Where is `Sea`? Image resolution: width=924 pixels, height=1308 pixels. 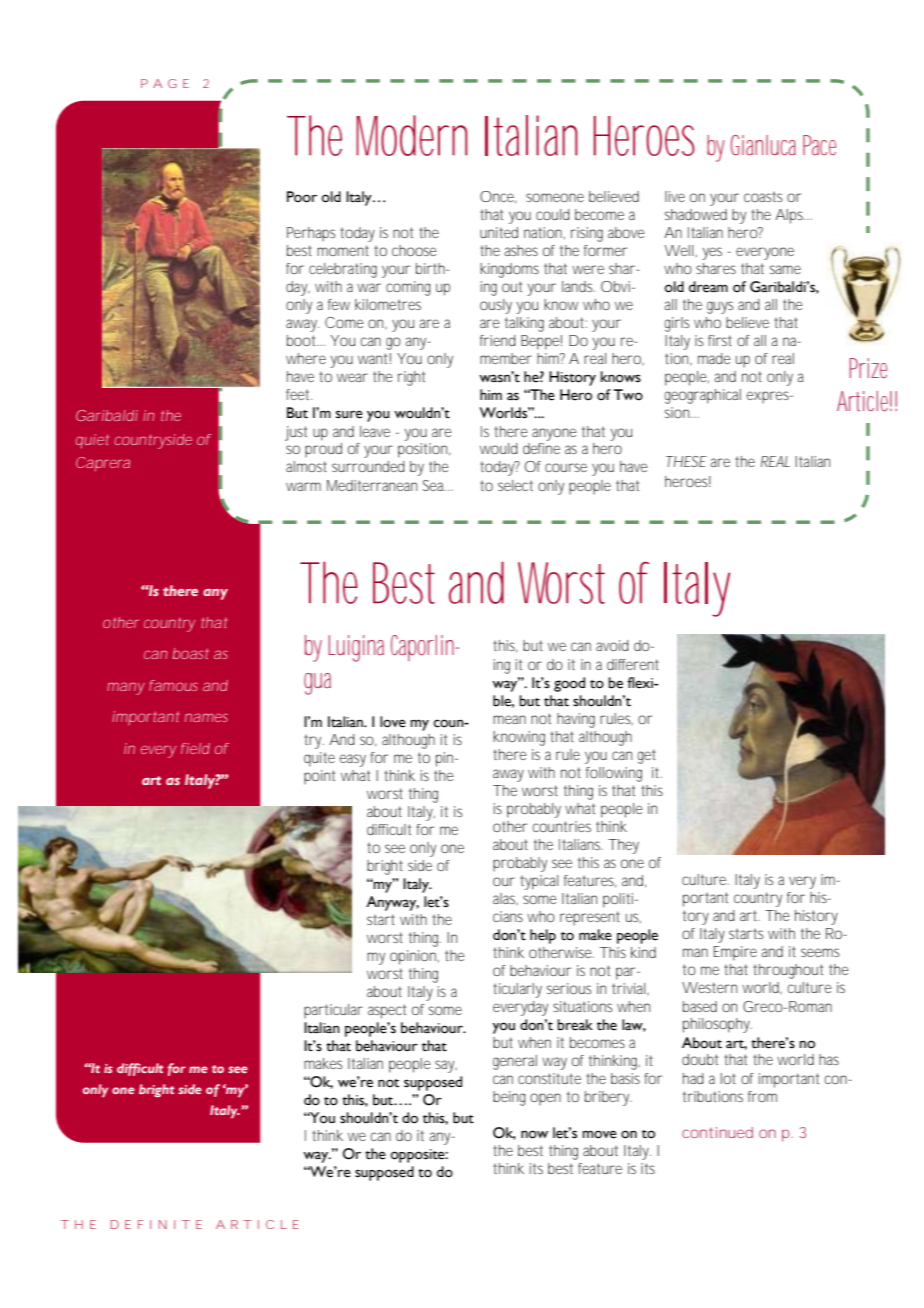
Sea is located at coordinates (434, 485).
